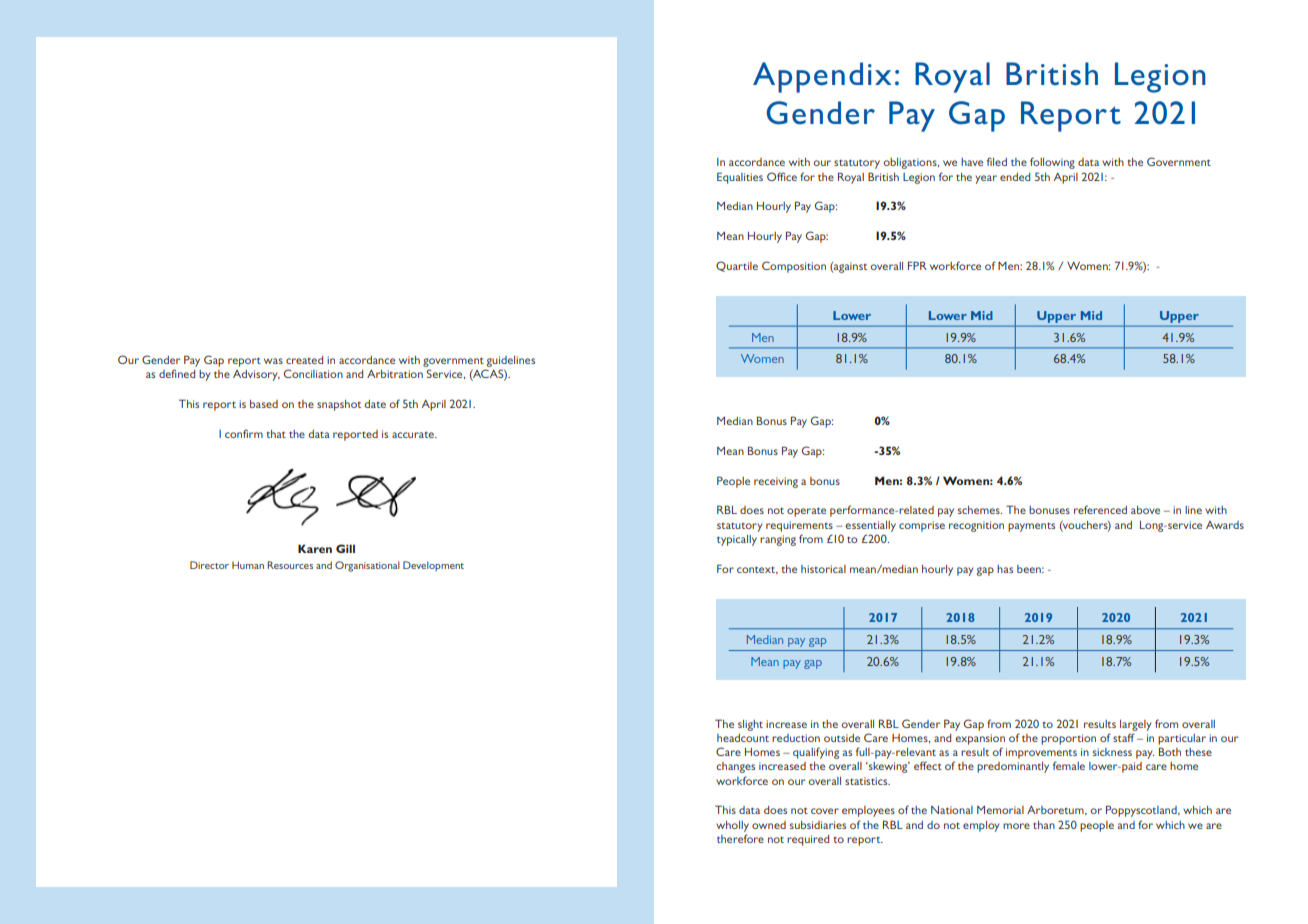 This image has height=924, width=1308. What do you see at coordinates (732, 826) in the image?
I see `wholly` at bounding box center [732, 826].
